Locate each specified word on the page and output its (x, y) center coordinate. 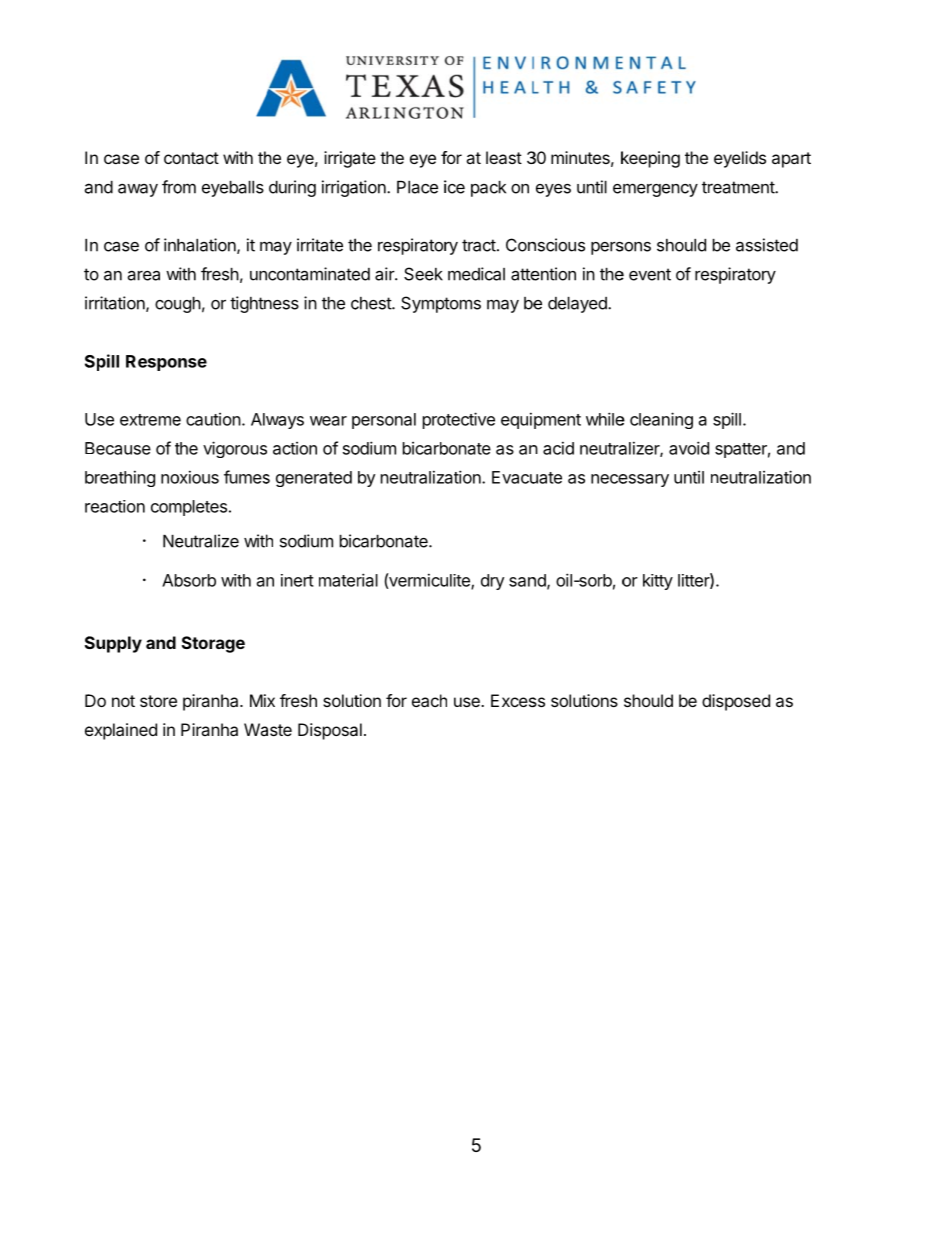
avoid (689, 448)
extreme (150, 420)
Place (417, 187)
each (429, 700)
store (158, 701)
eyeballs (233, 189)
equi (516, 420)
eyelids (740, 159)
